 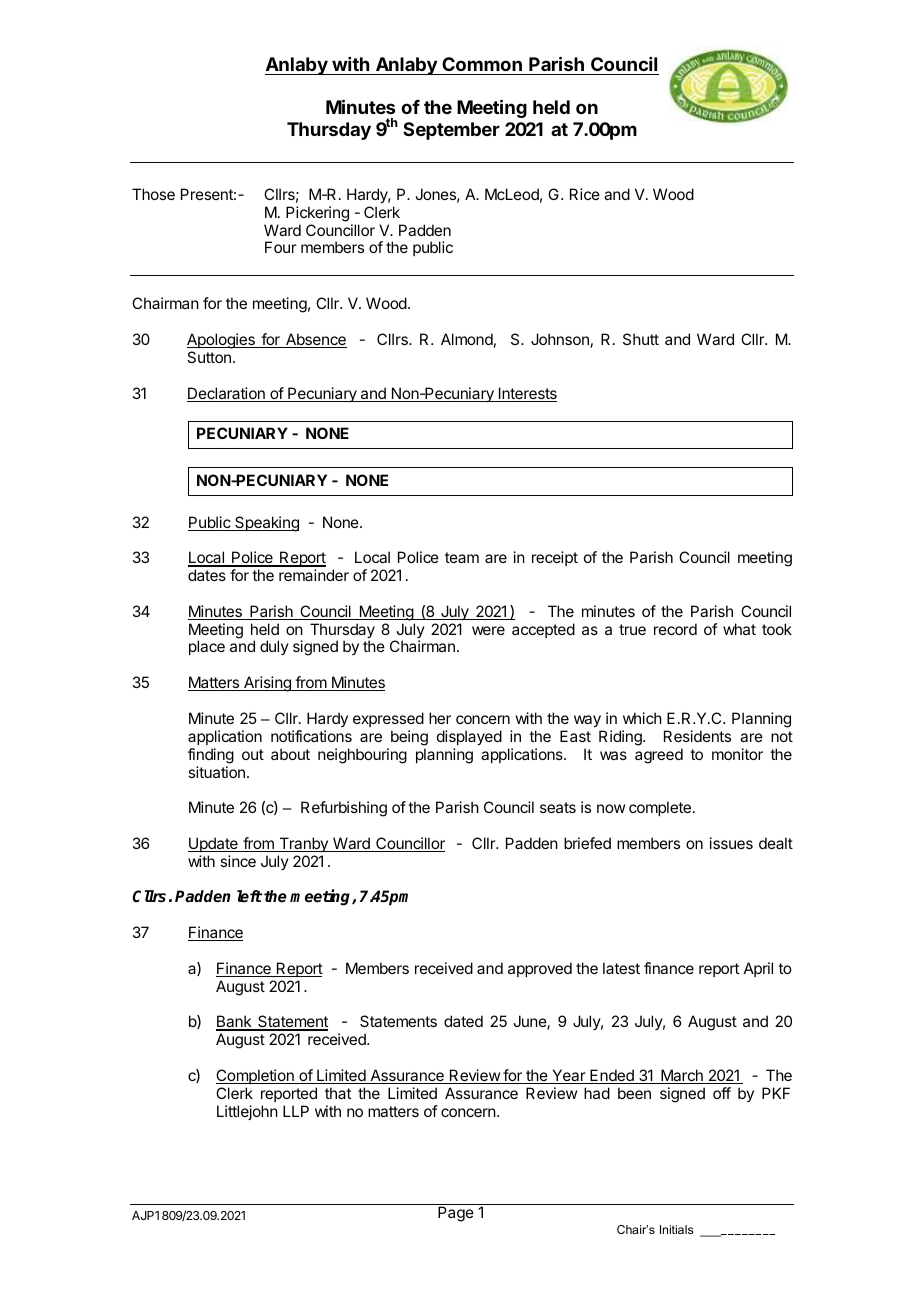 I want to click on record, so click(x=675, y=629).
